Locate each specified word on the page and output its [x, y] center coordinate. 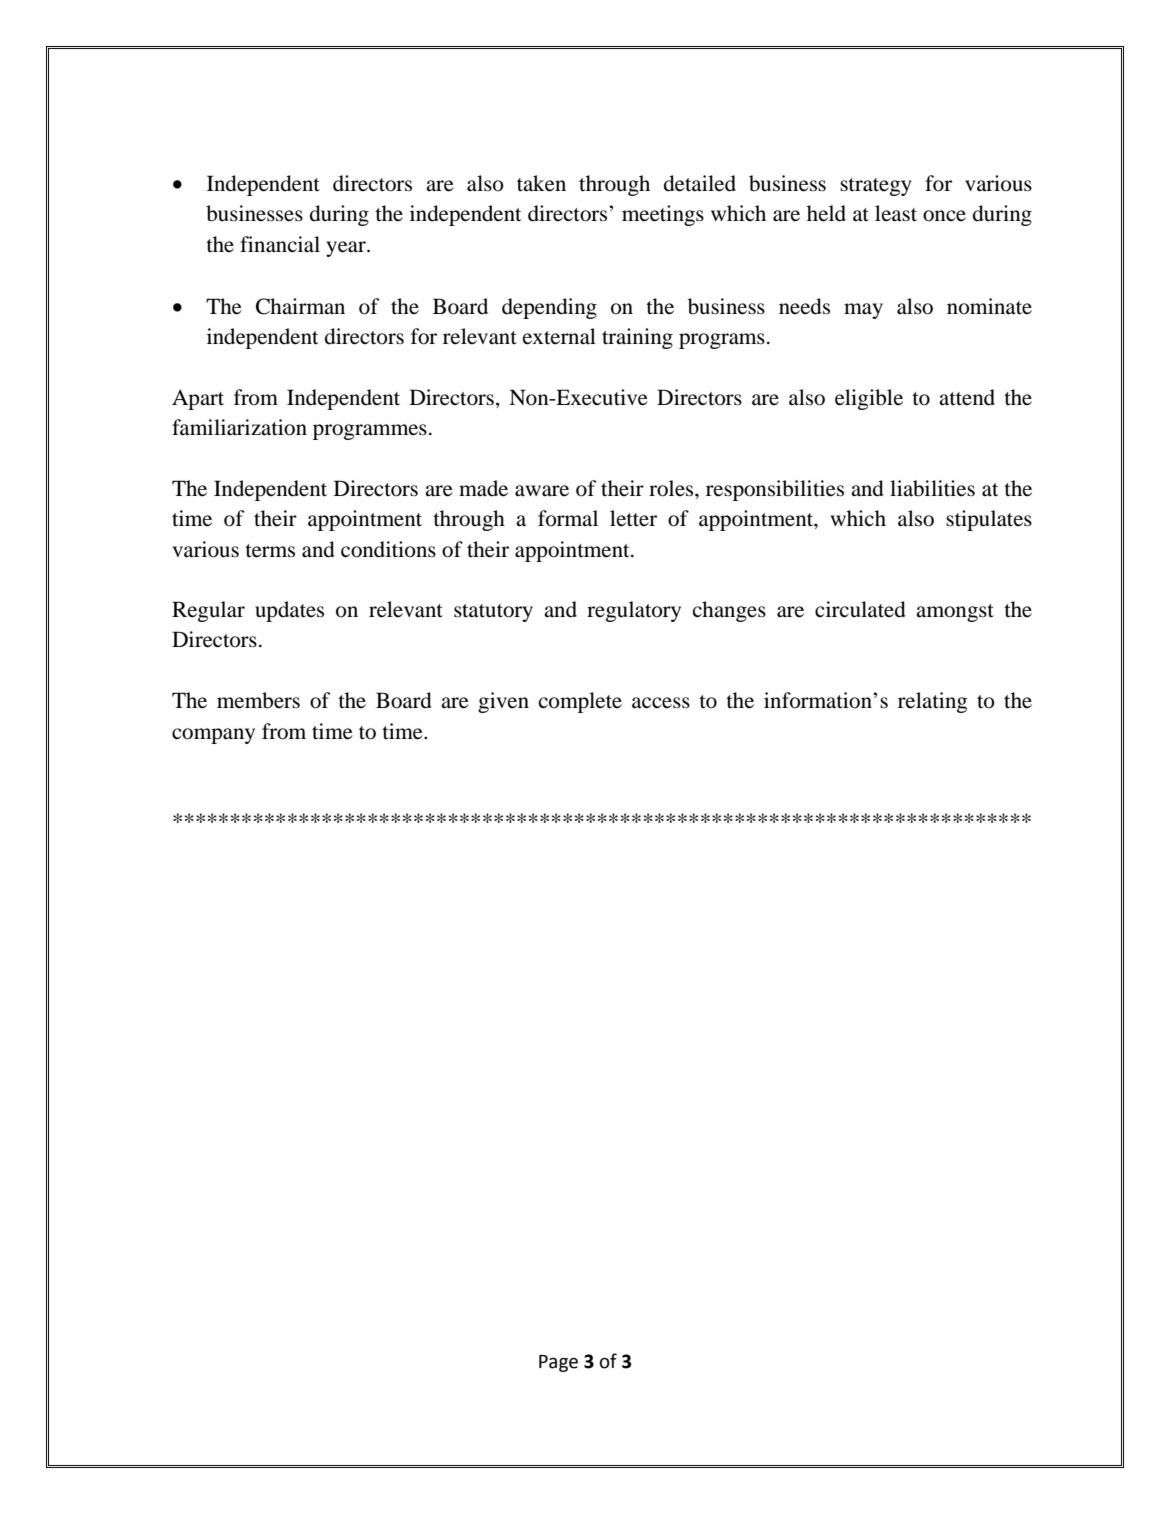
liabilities [932, 488]
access [661, 703]
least [896, 213]
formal [568, 518]
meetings [663, 215]
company [213, 736]
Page [558, 1363]
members [258, 700]
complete [580, 702]
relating [932, 702]
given [503, 702]
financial [280, 244]
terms [270, 551]
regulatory [634, 611]
